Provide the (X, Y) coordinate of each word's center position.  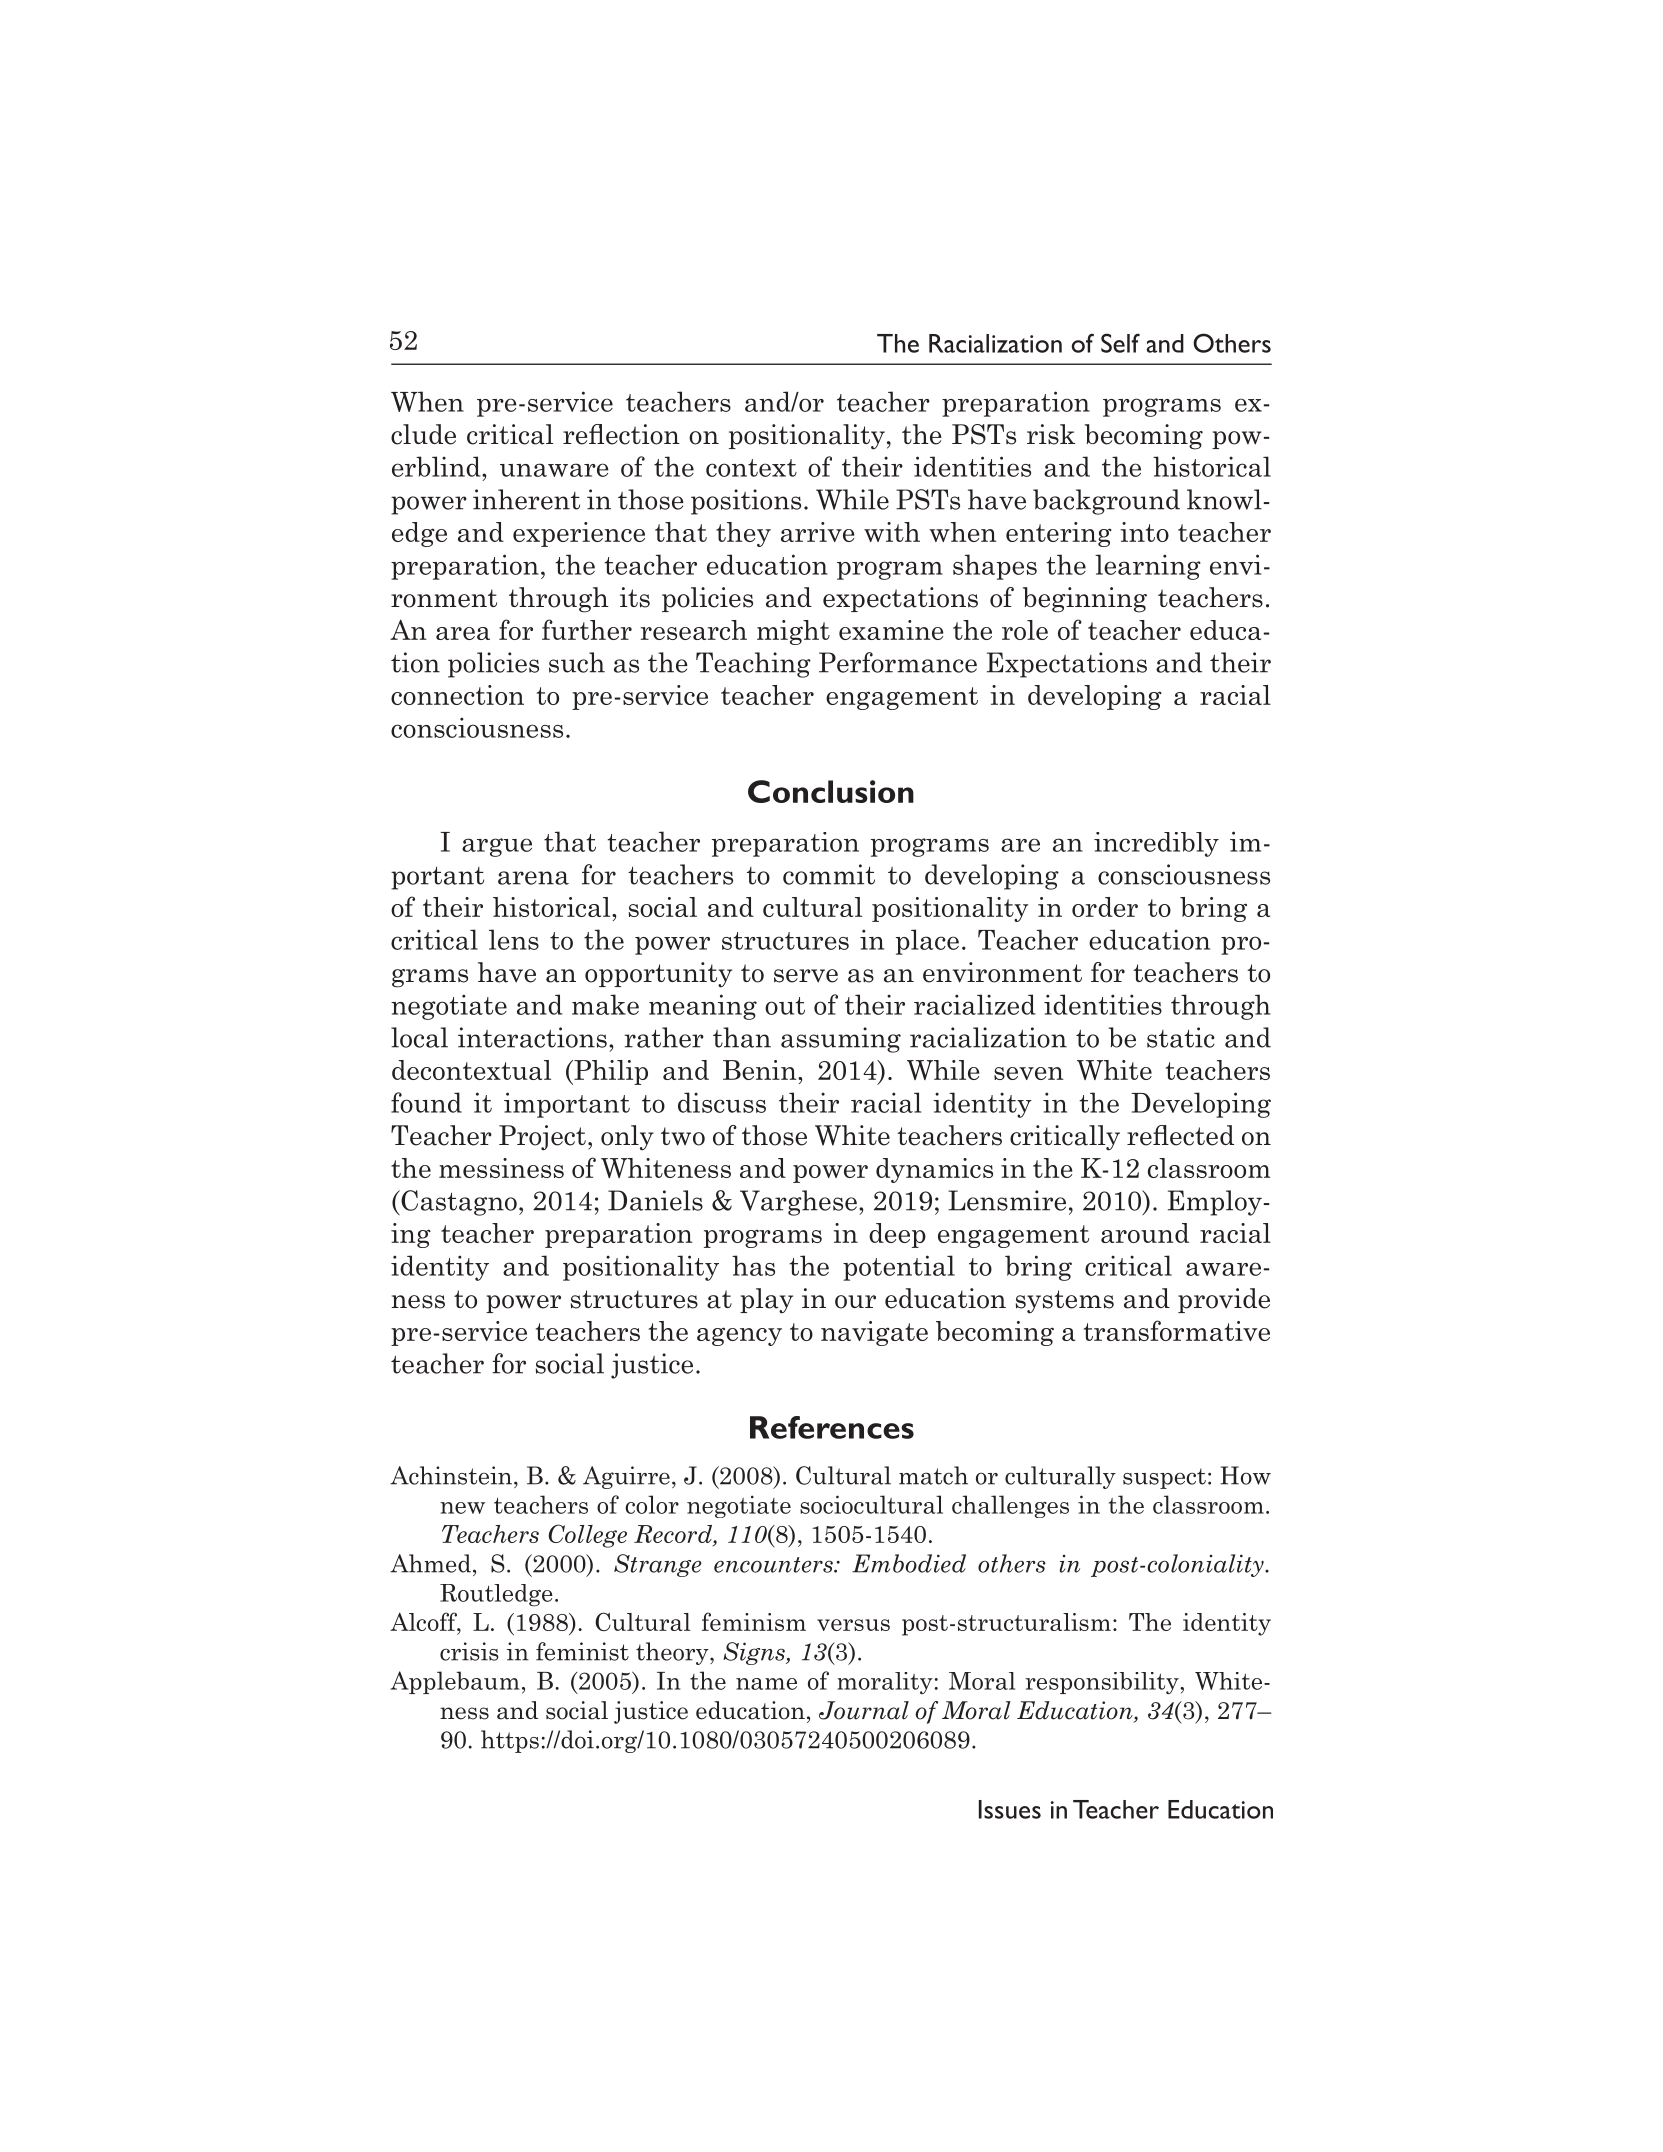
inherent (526, 499)
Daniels (655, 1200)
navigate (874, 1333)
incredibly (1156, 844)
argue (497, 847)
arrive (817, 532)
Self (1120, 343)
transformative (1177, 1330)
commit (829, 874)
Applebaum (455, 1682)
